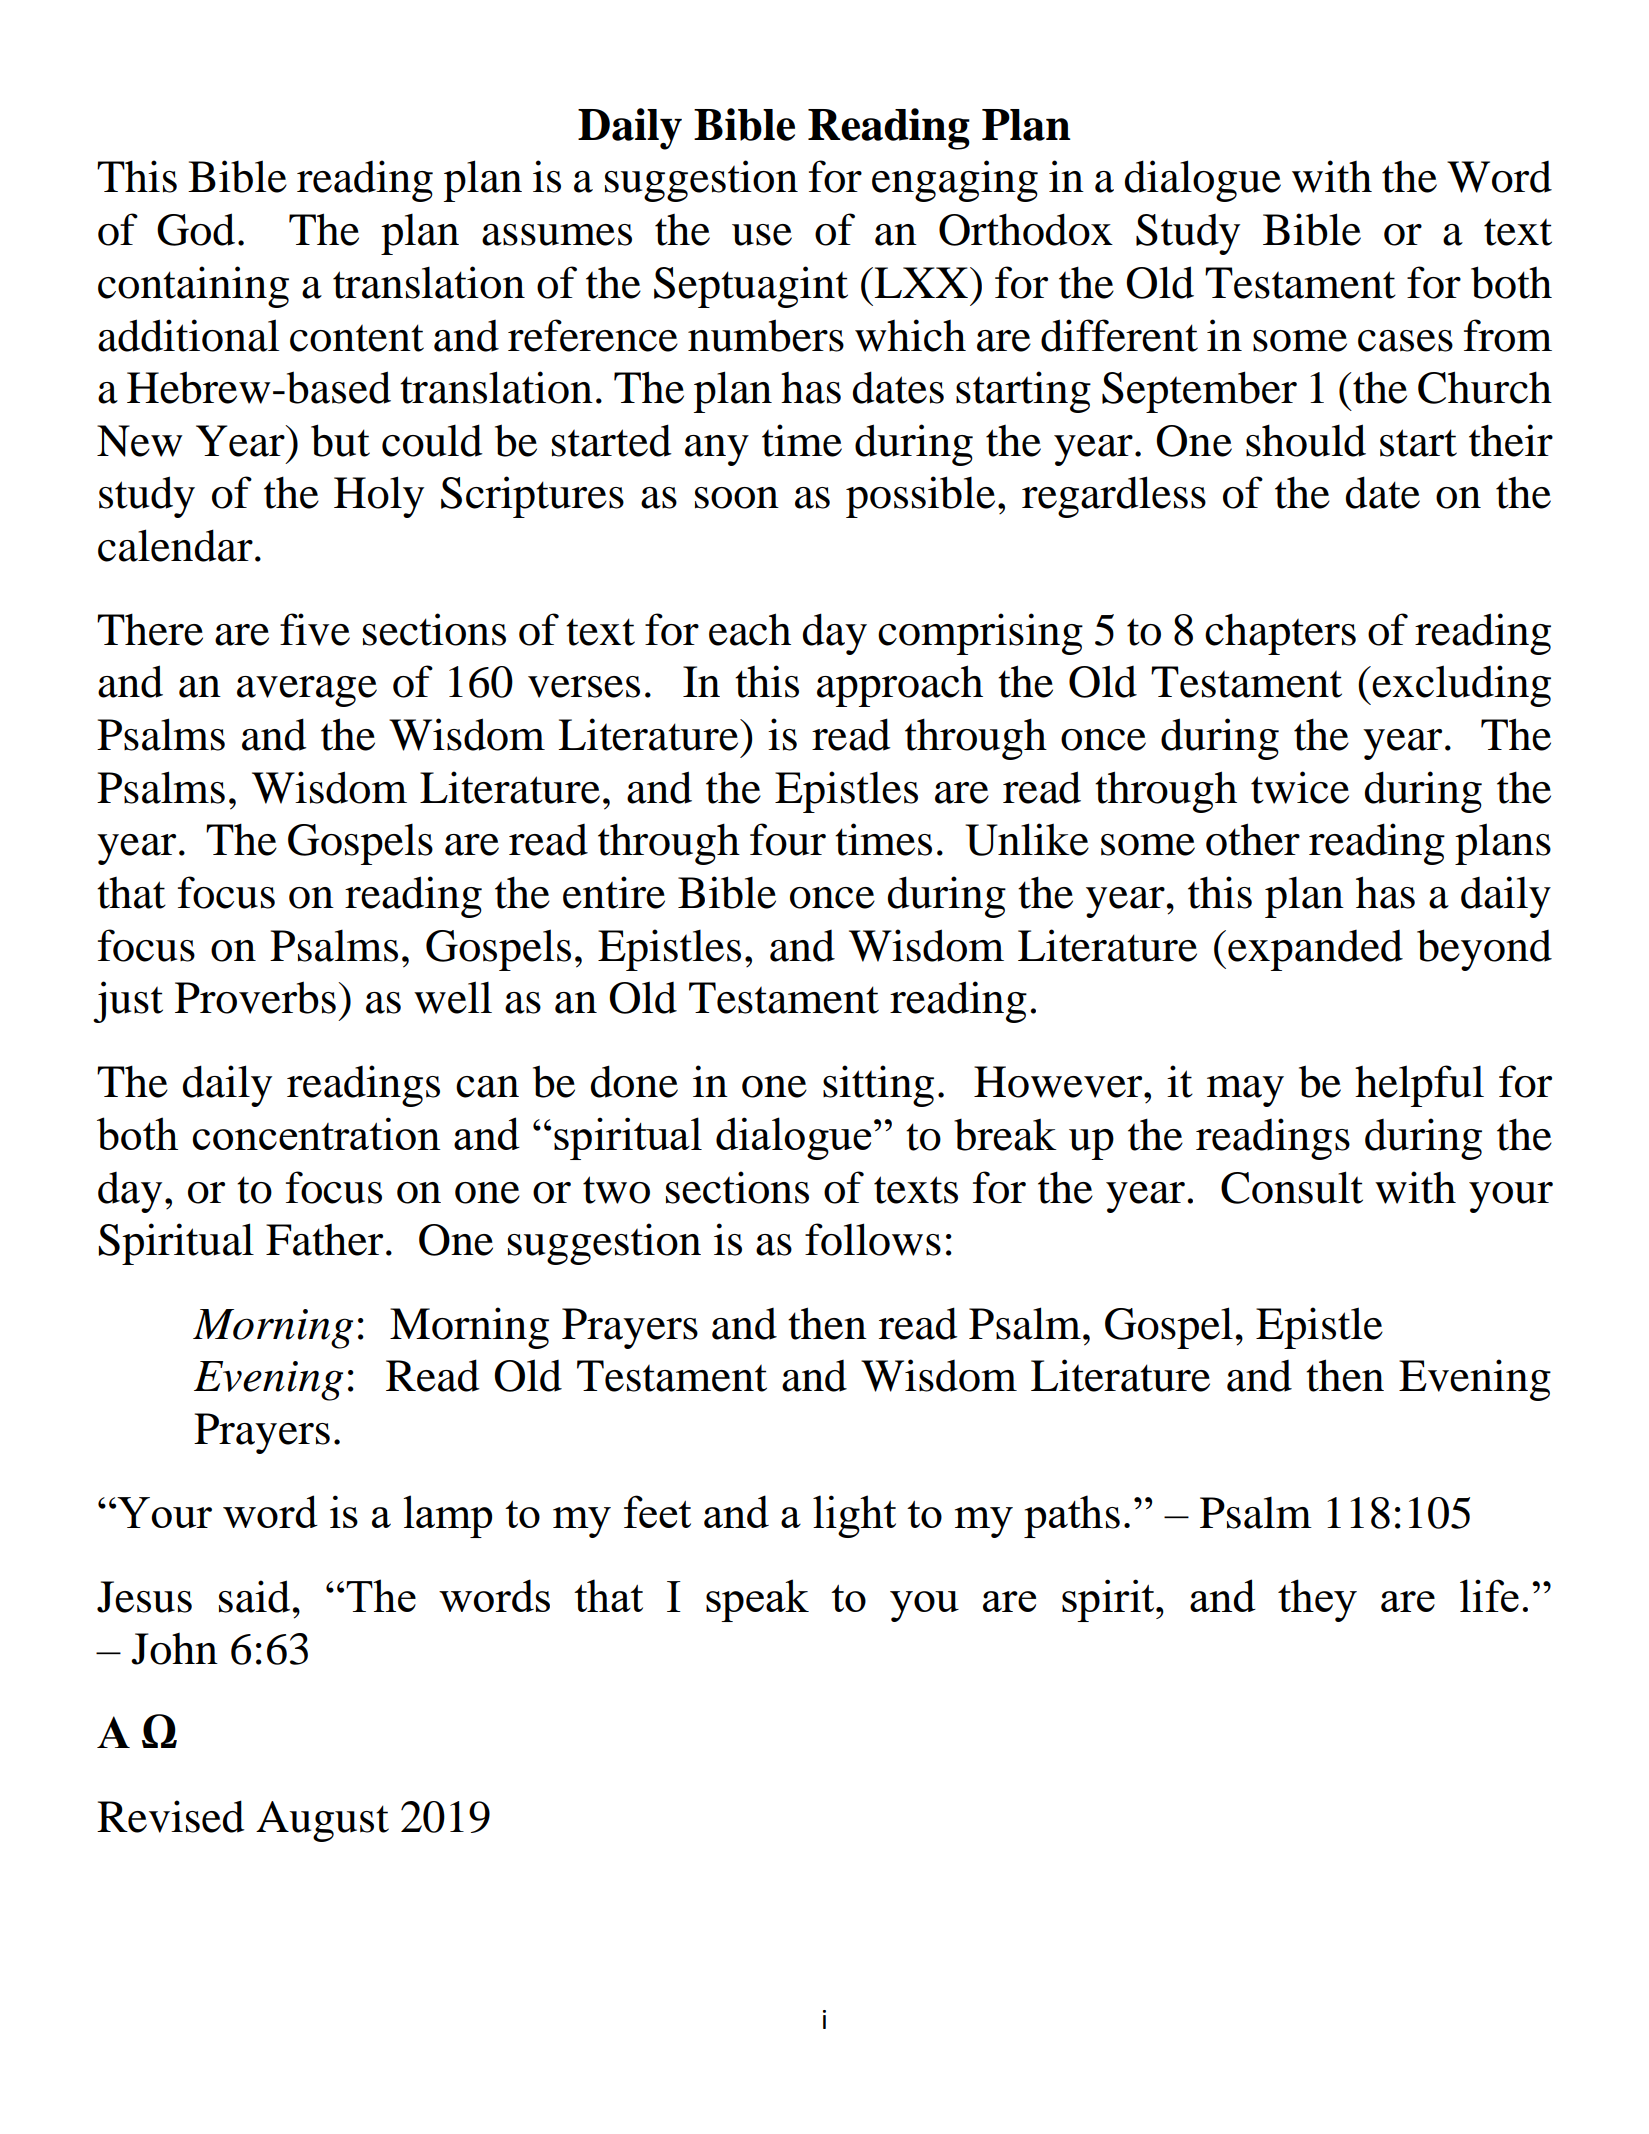 This image has width=1649, height=2134. Describe the element at coordinates (324, 1240) in the image. I see `Father` at that location.
